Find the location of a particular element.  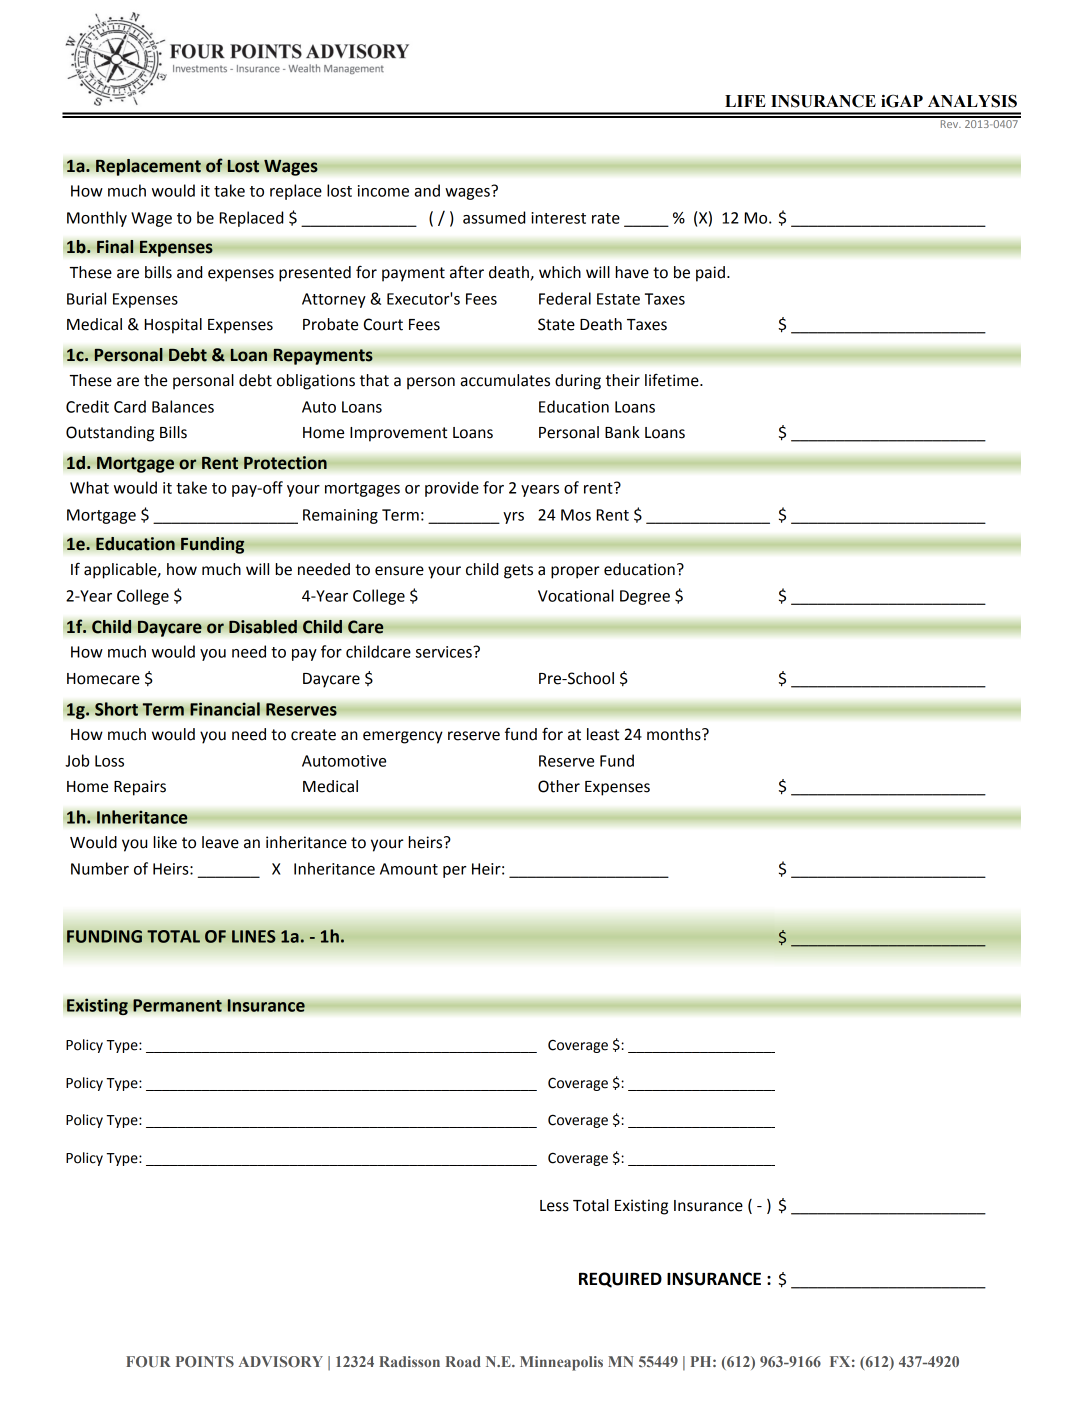

Monthly is located at coordinates (97, 219).
